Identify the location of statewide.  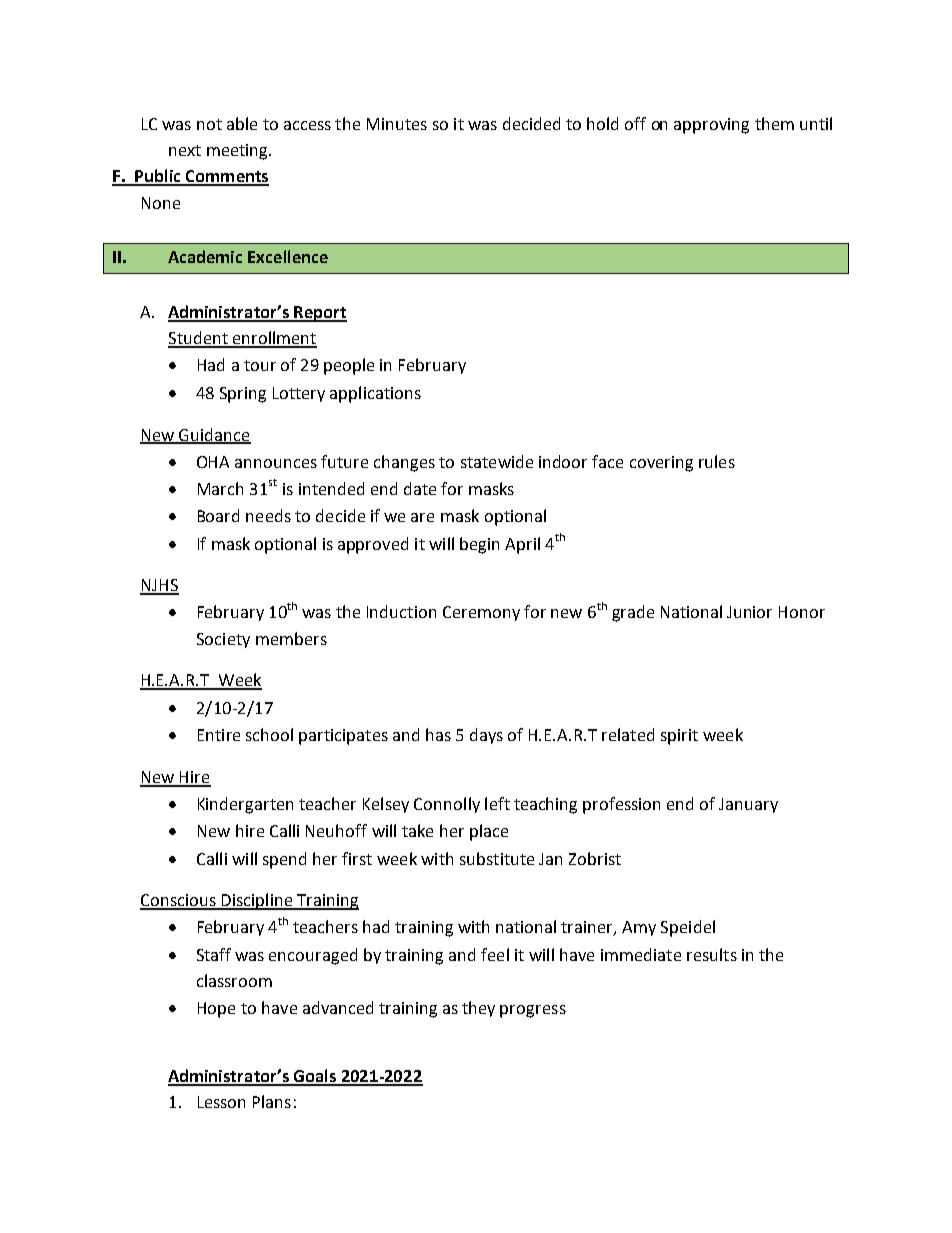
(497, 461).
